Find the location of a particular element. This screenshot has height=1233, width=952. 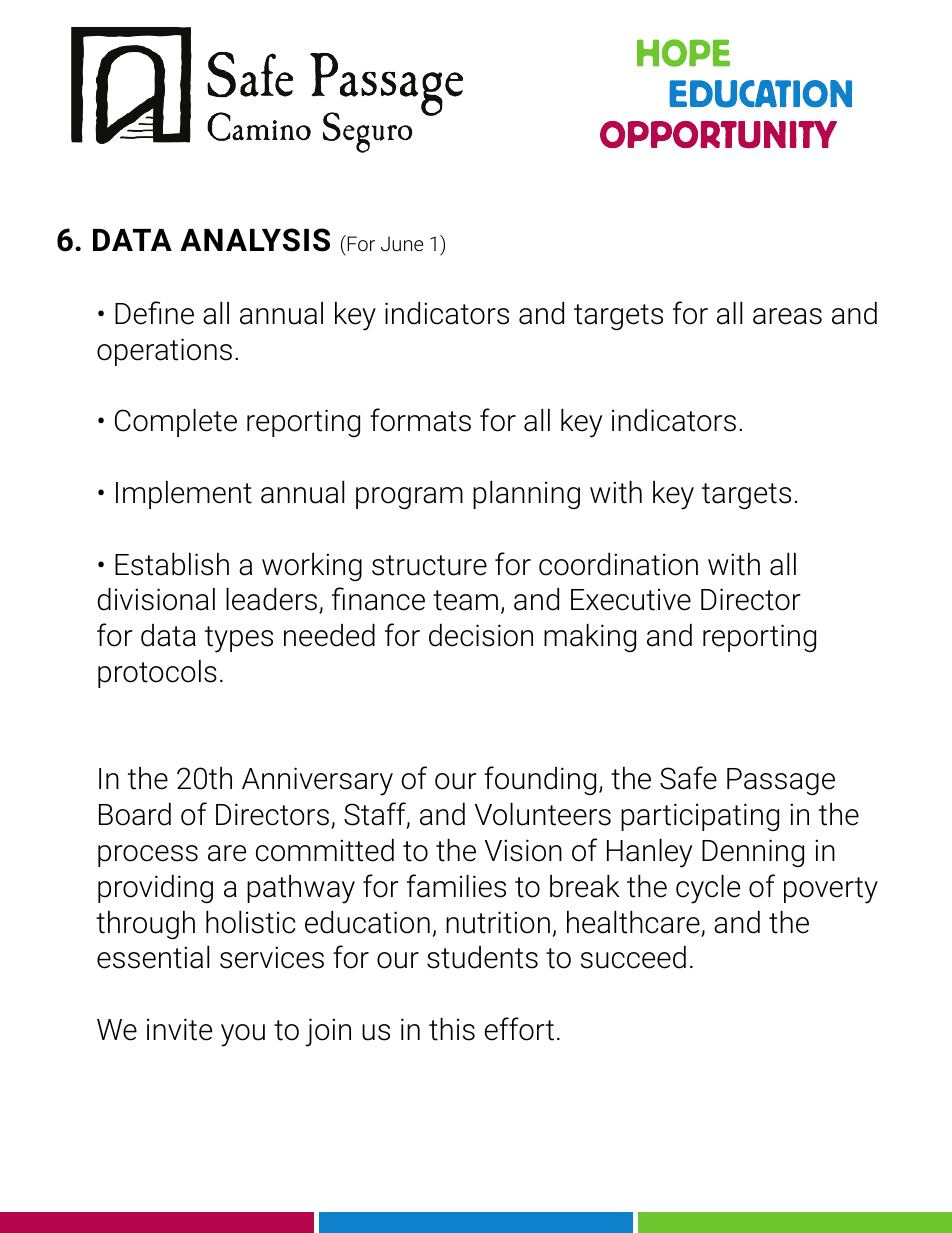

June is located at coordinates (402, 243).
